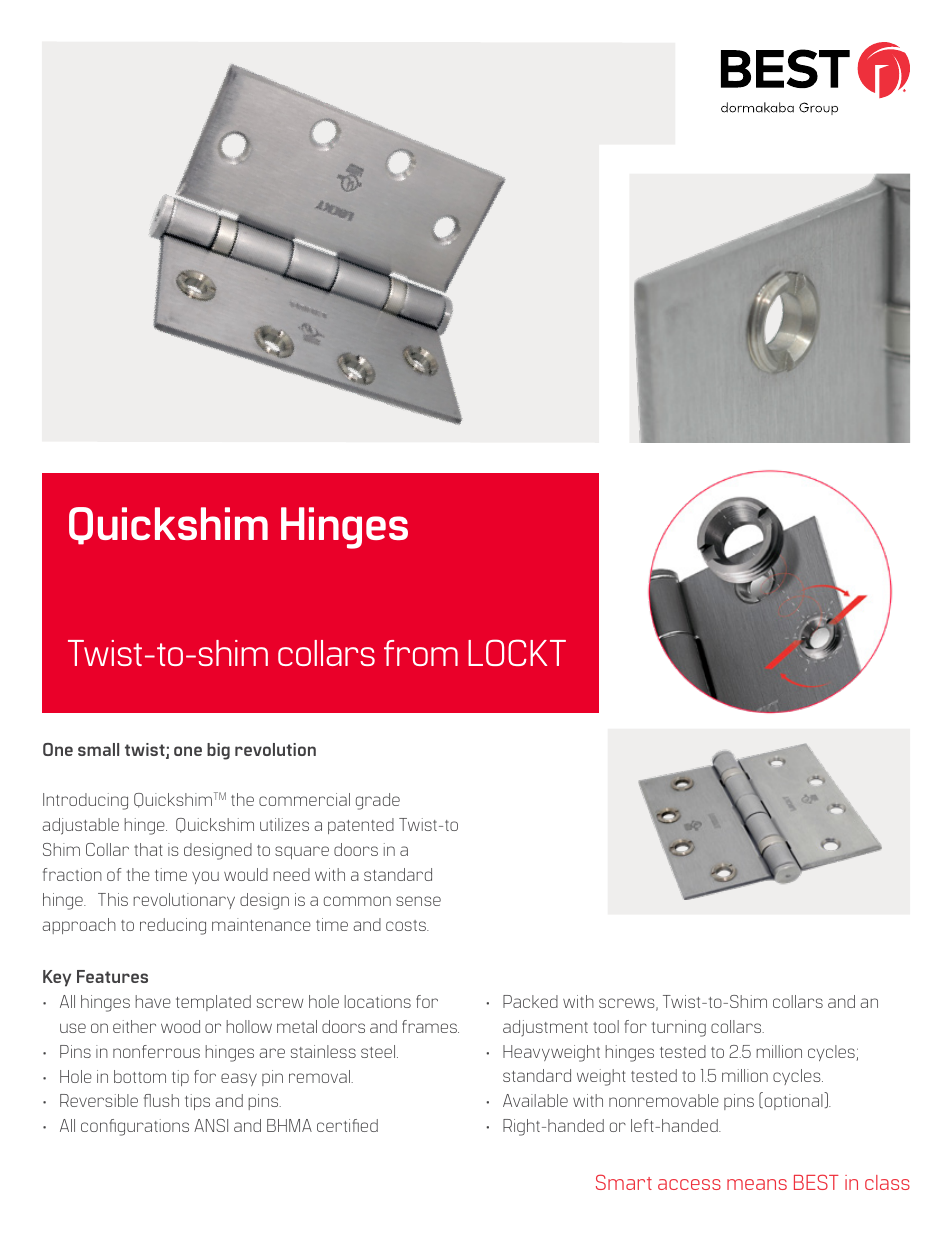  I want to click on BEST, so click(816, 1182).
